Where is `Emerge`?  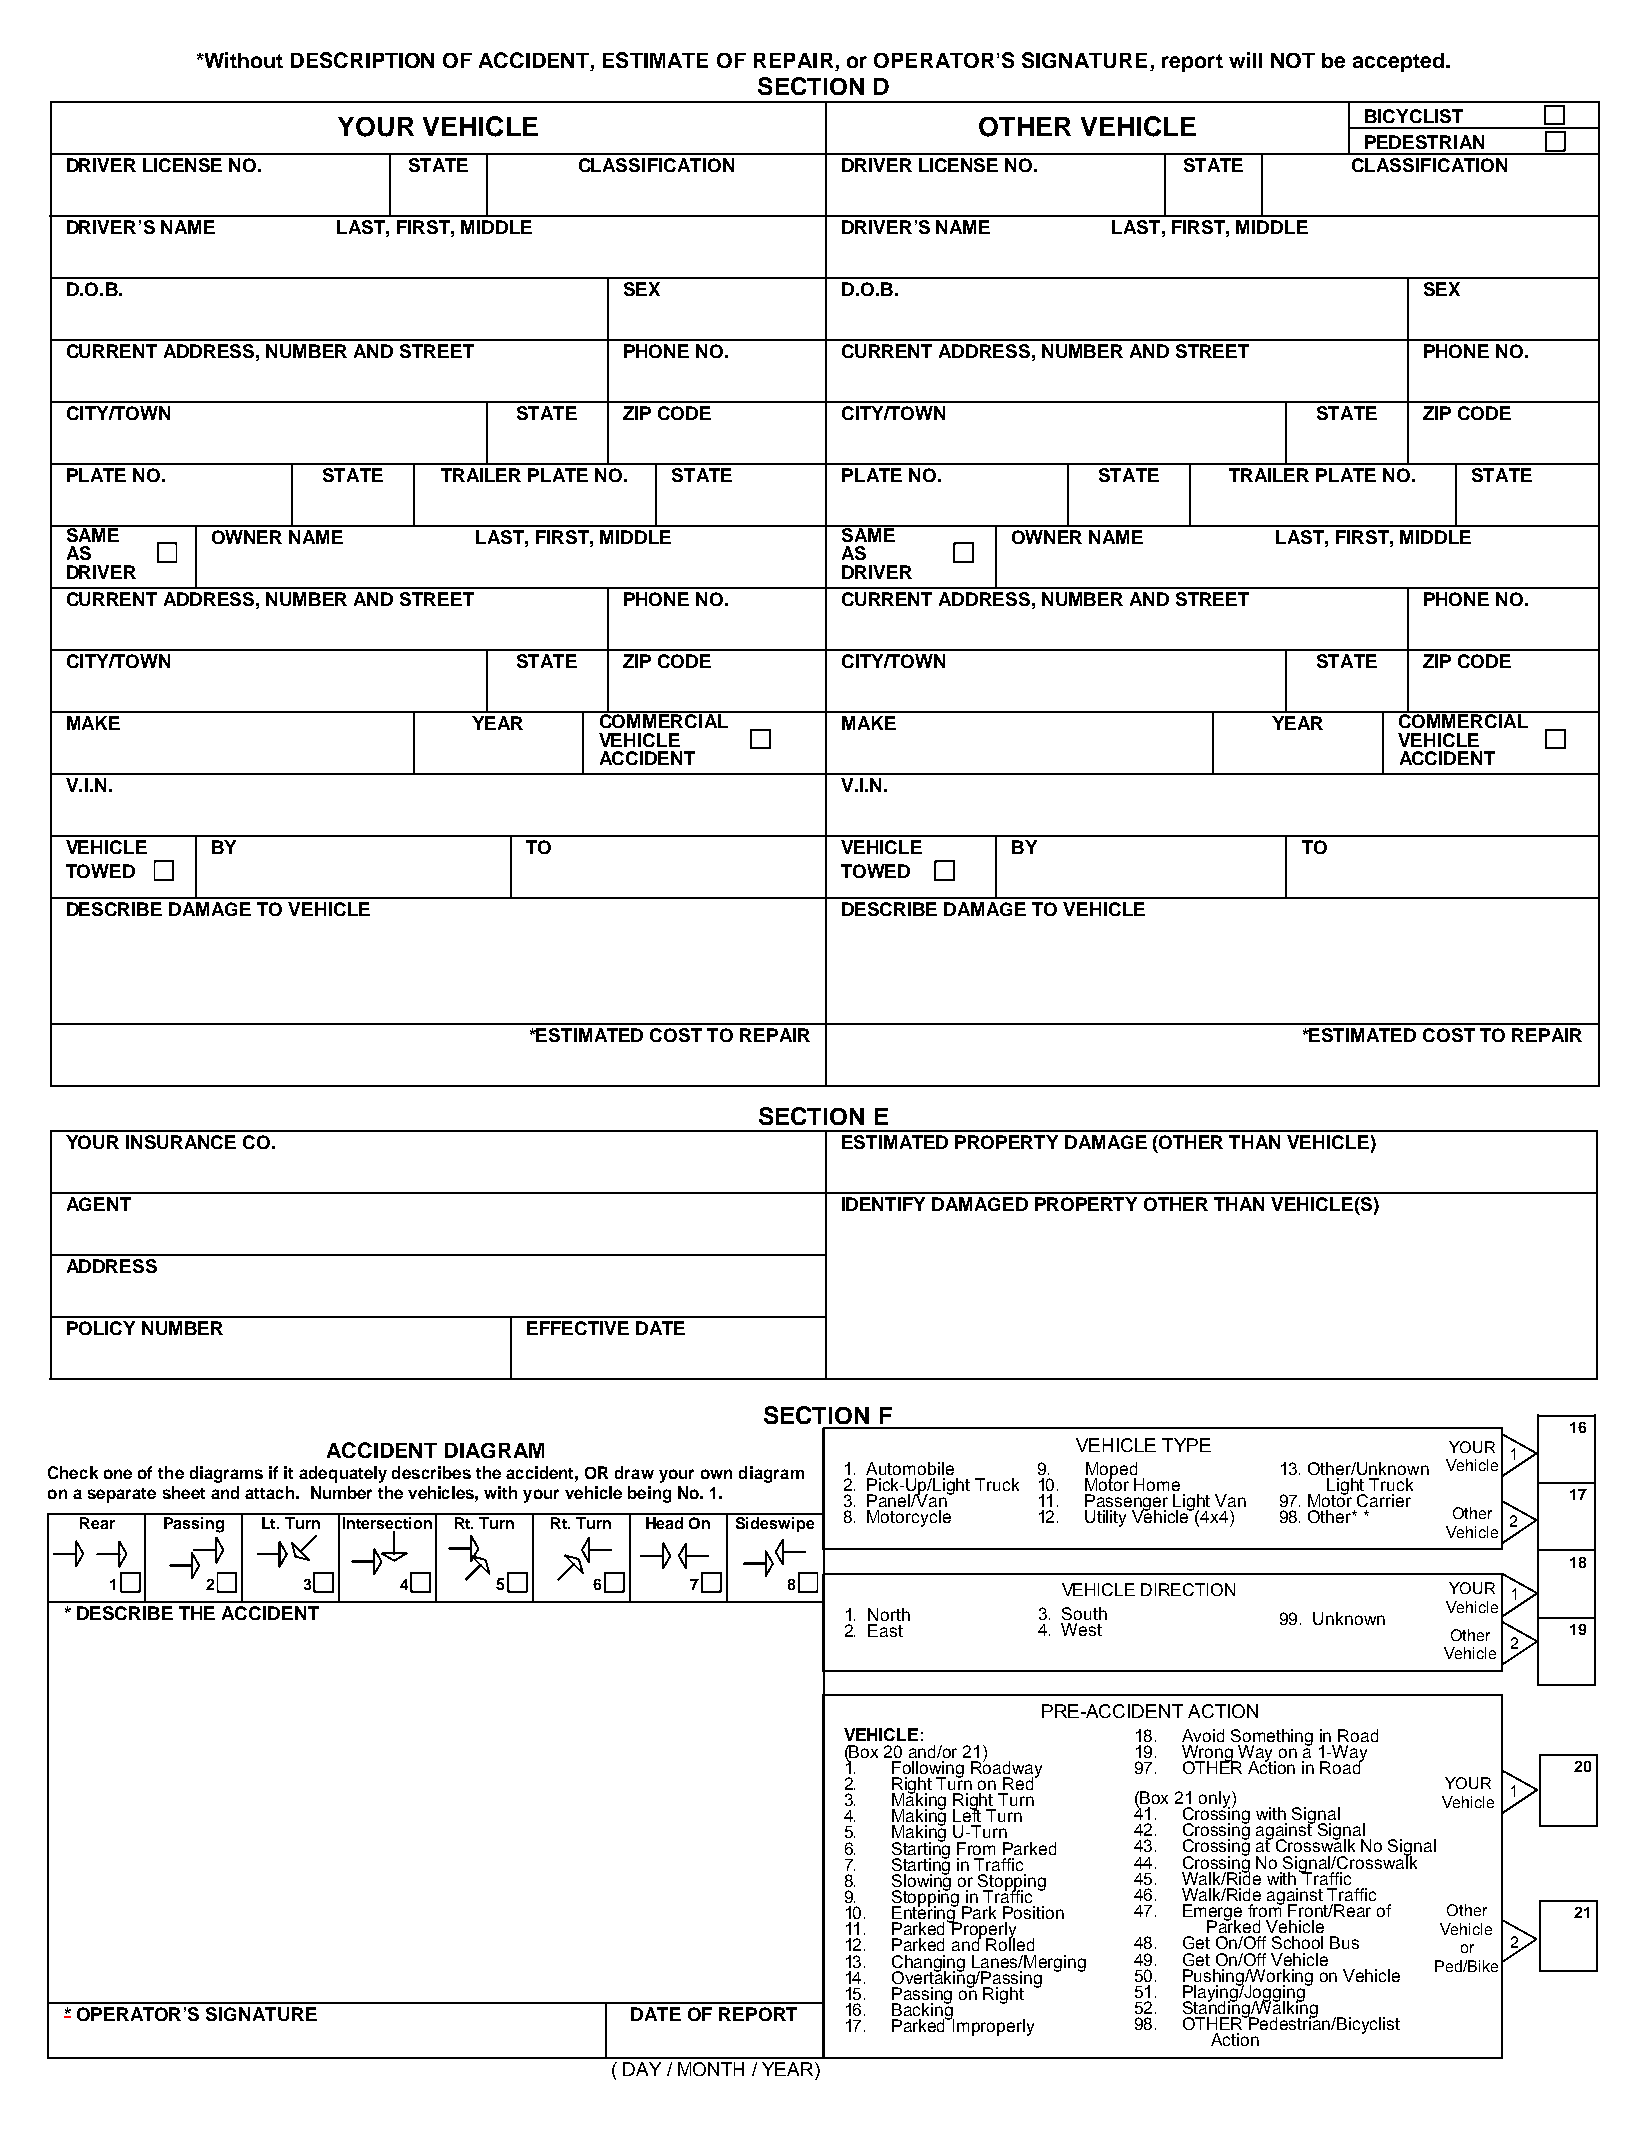
Emerge is located at coordinates (1212, 1913).
